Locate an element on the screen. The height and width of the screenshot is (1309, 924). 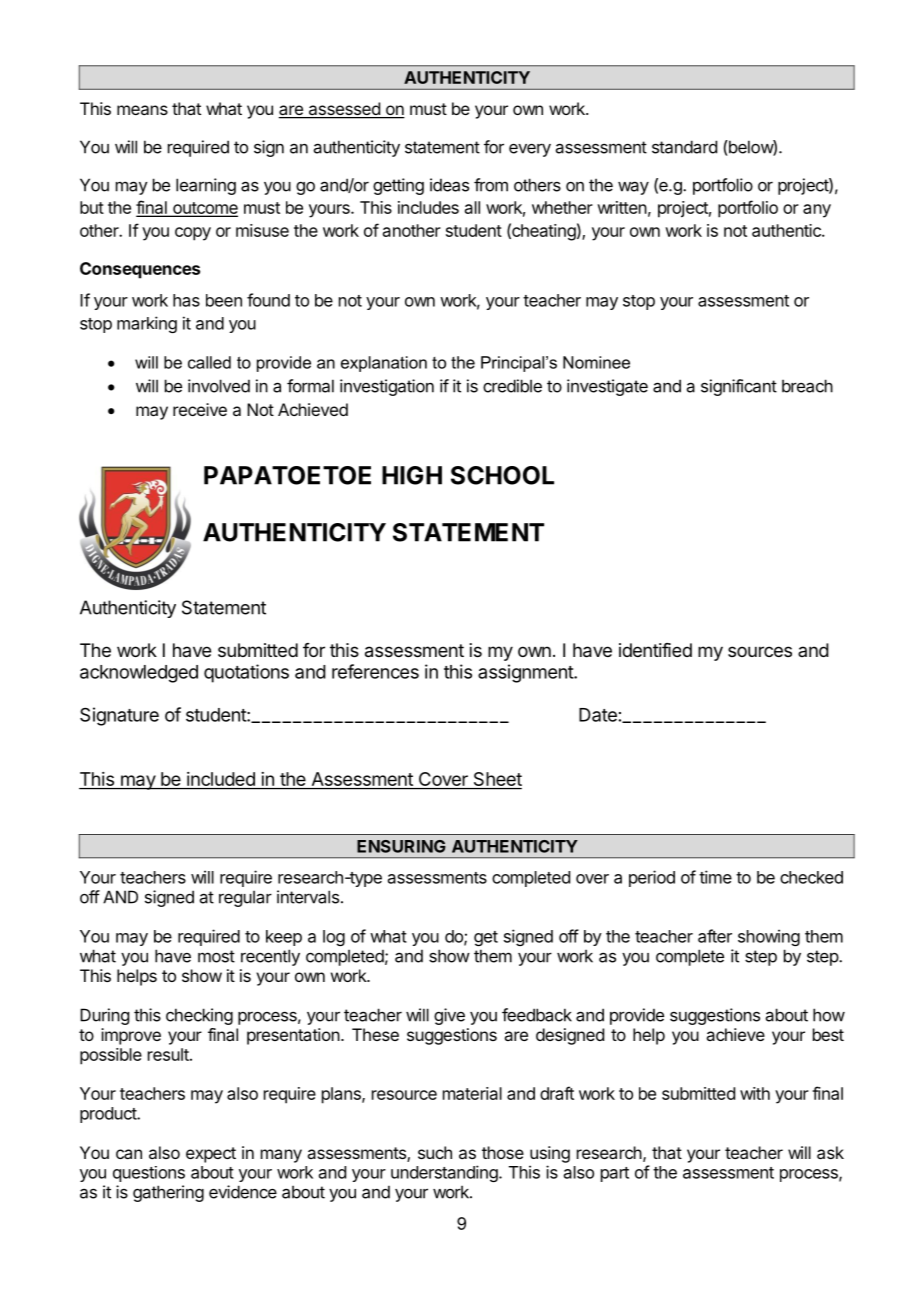
standard is located at coordinates (684, 147).
